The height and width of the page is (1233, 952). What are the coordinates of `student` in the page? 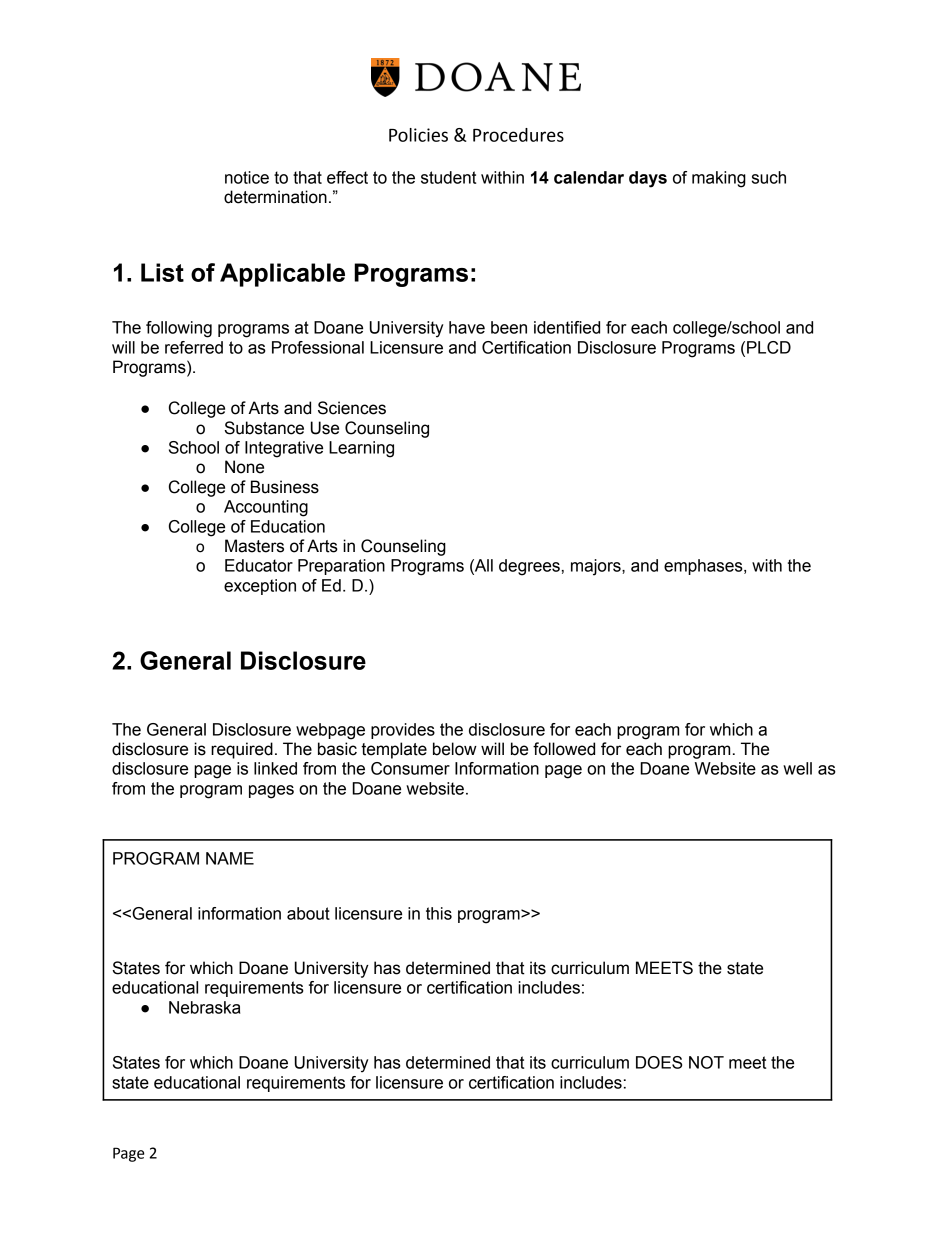 It's located at (448, 177).
